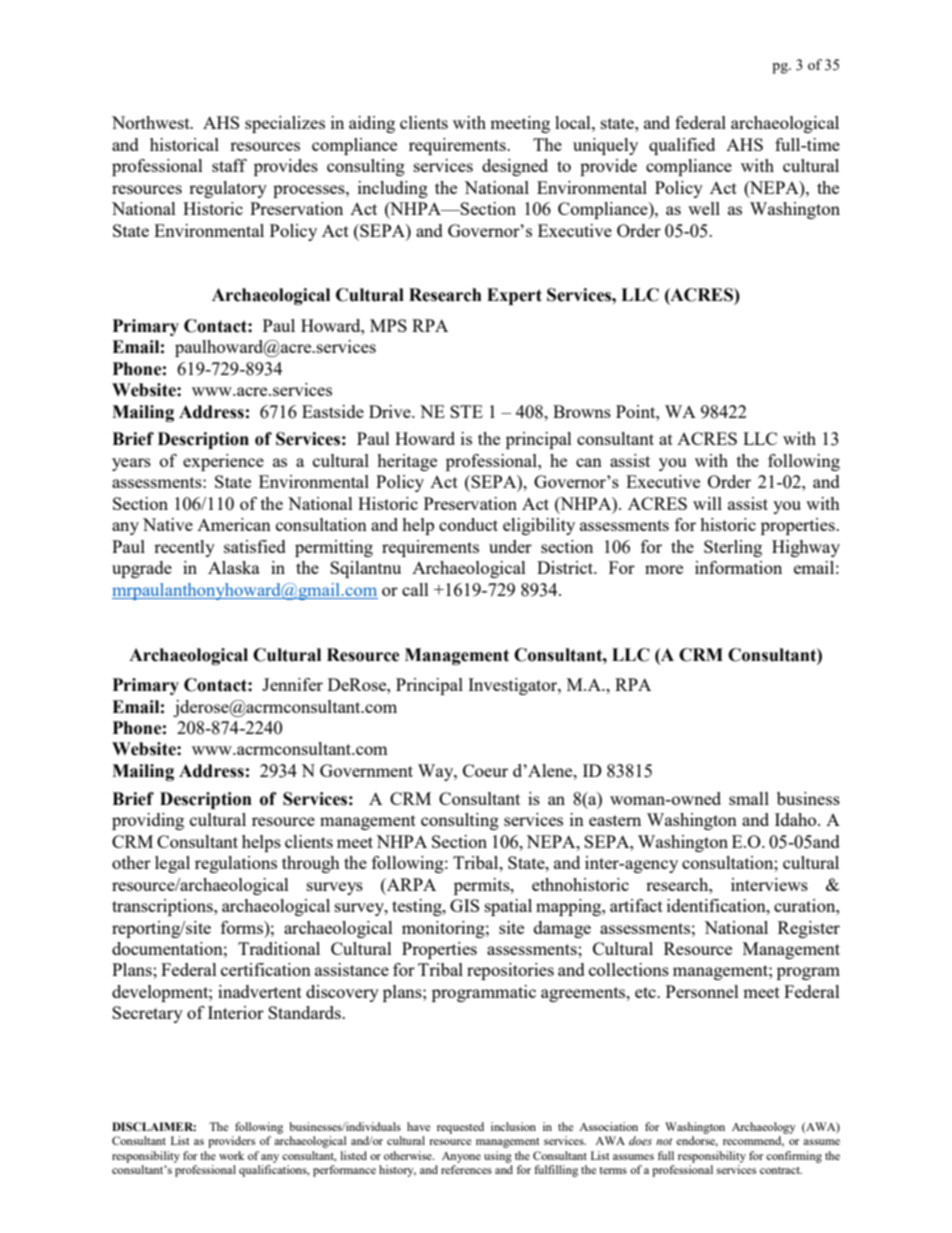 This screenshot has width=952, height=1233. I want to click on experience, so click(223, 462).
